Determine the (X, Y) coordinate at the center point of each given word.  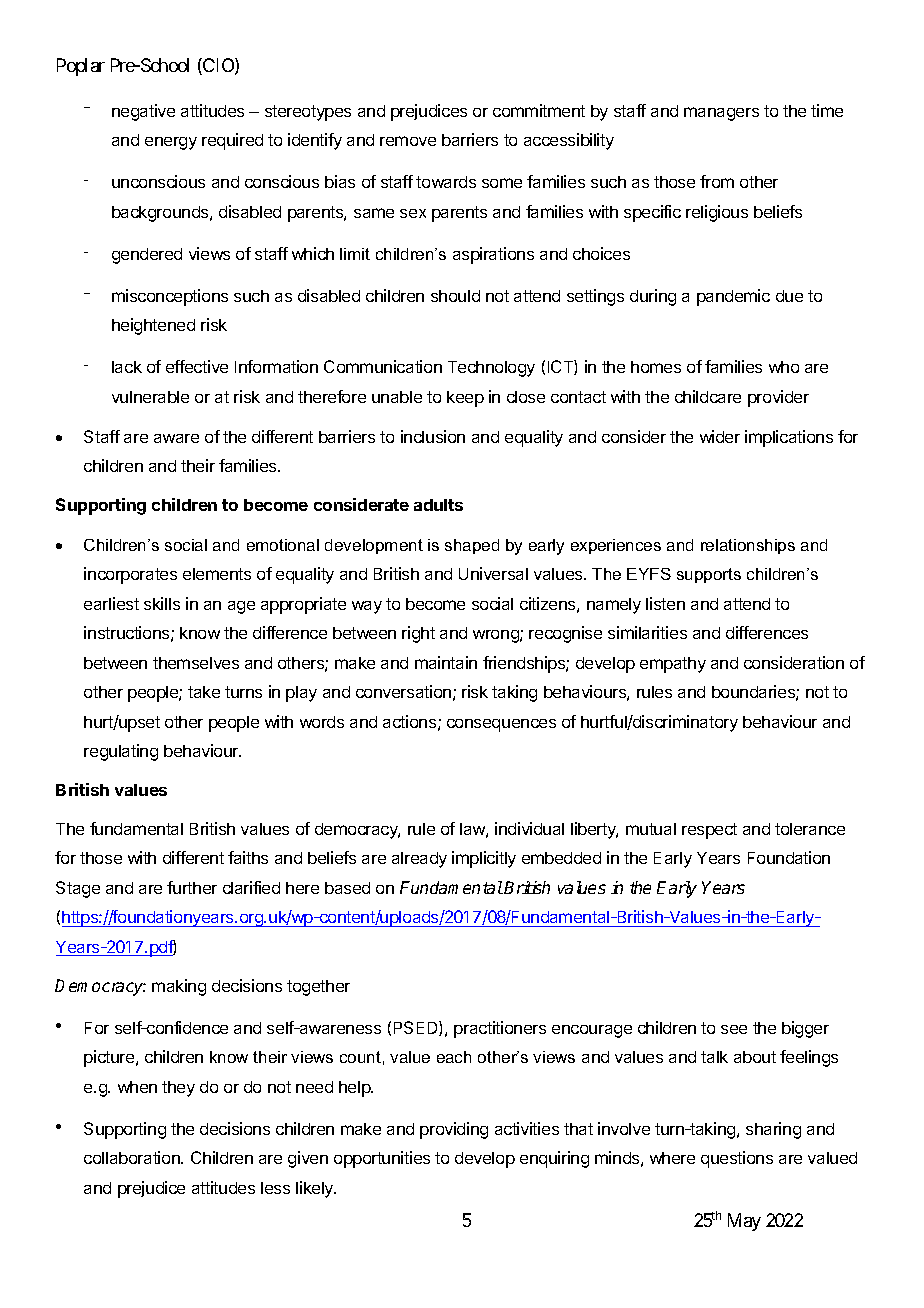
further (192, 887)
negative (143, 112)
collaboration (133, 1157)
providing (454, 1130)
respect (709, 831)
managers (721, 114)
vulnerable (150, 397)
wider (720, 436)
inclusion (433, 436)
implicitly (484, 859)
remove (408, 141)
